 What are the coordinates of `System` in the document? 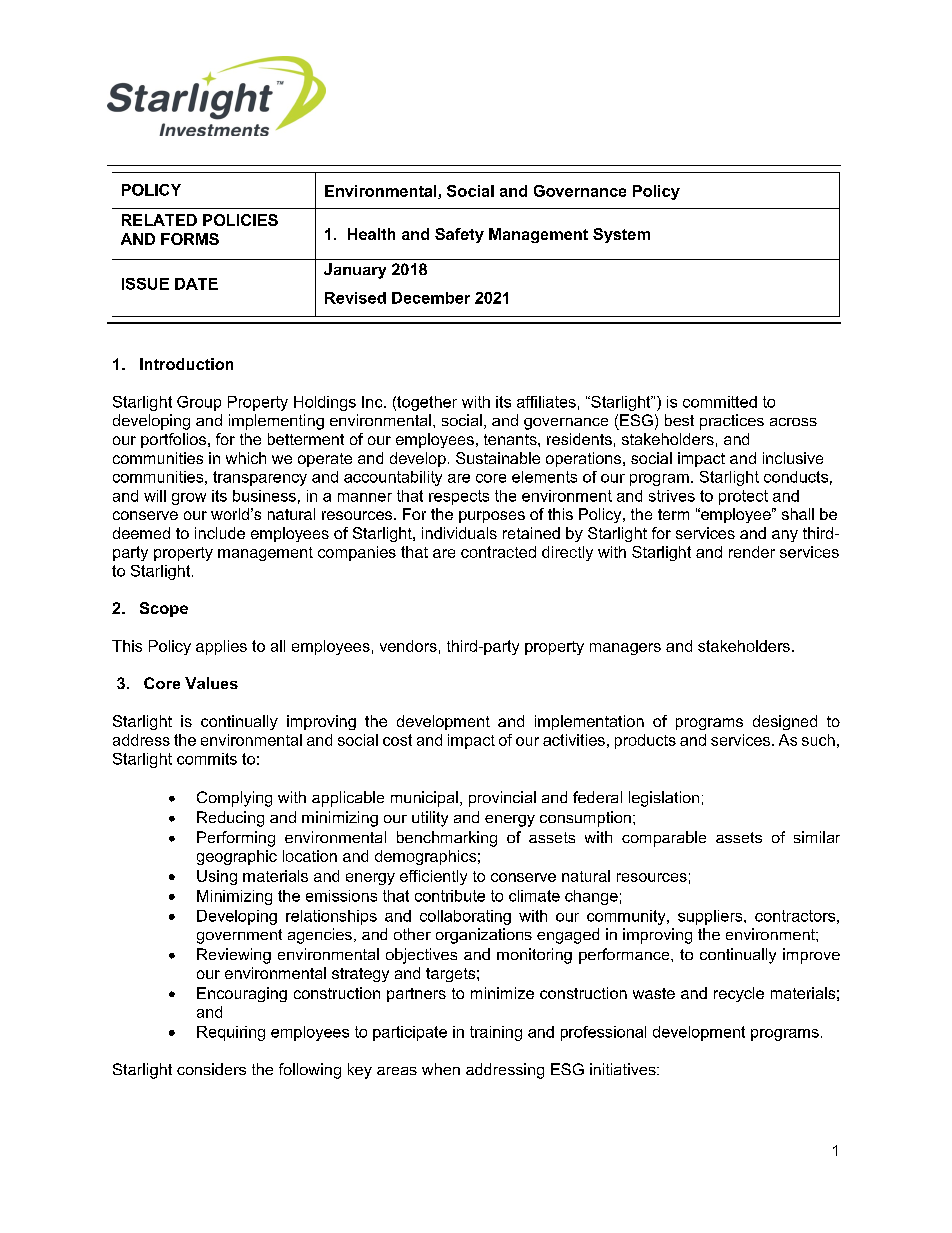 It's located at (621, 235).
